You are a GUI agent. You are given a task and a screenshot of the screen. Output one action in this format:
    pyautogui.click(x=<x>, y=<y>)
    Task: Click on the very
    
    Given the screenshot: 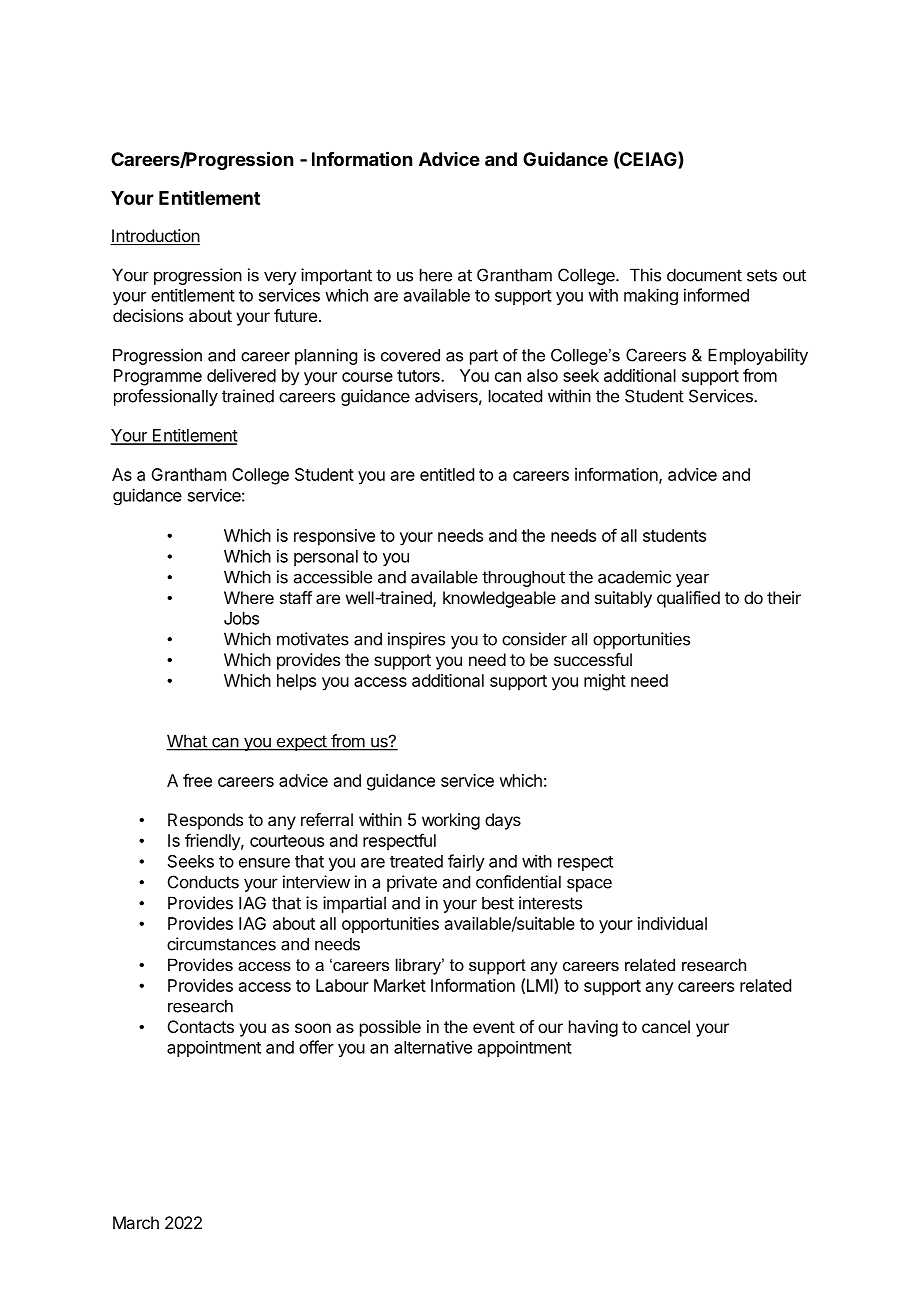 What is the action you would take?
    pyautogui.click(x=280, y=278)
